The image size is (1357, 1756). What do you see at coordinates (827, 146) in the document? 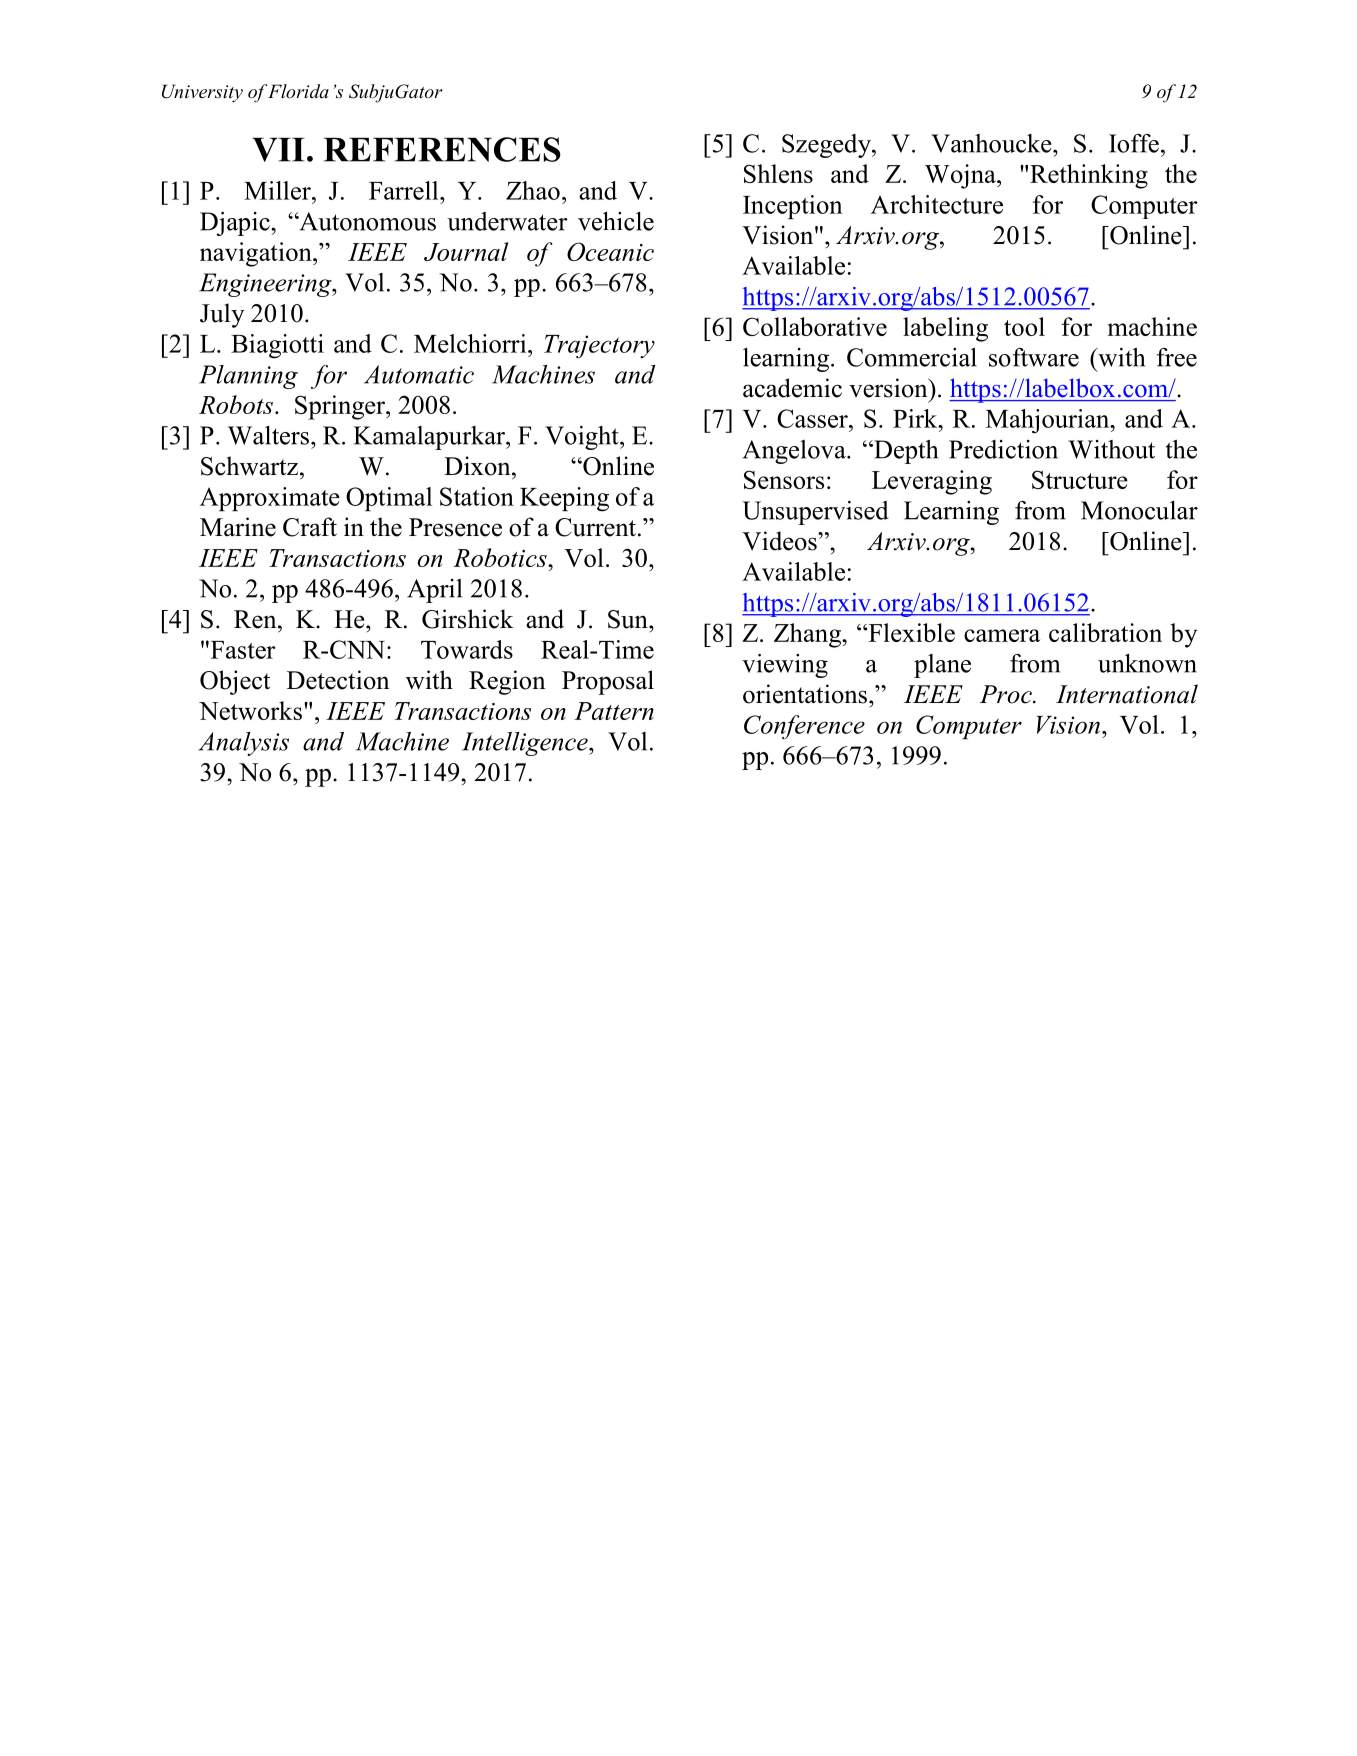
I see `Szegedy` at bounding box center [827, 146].
